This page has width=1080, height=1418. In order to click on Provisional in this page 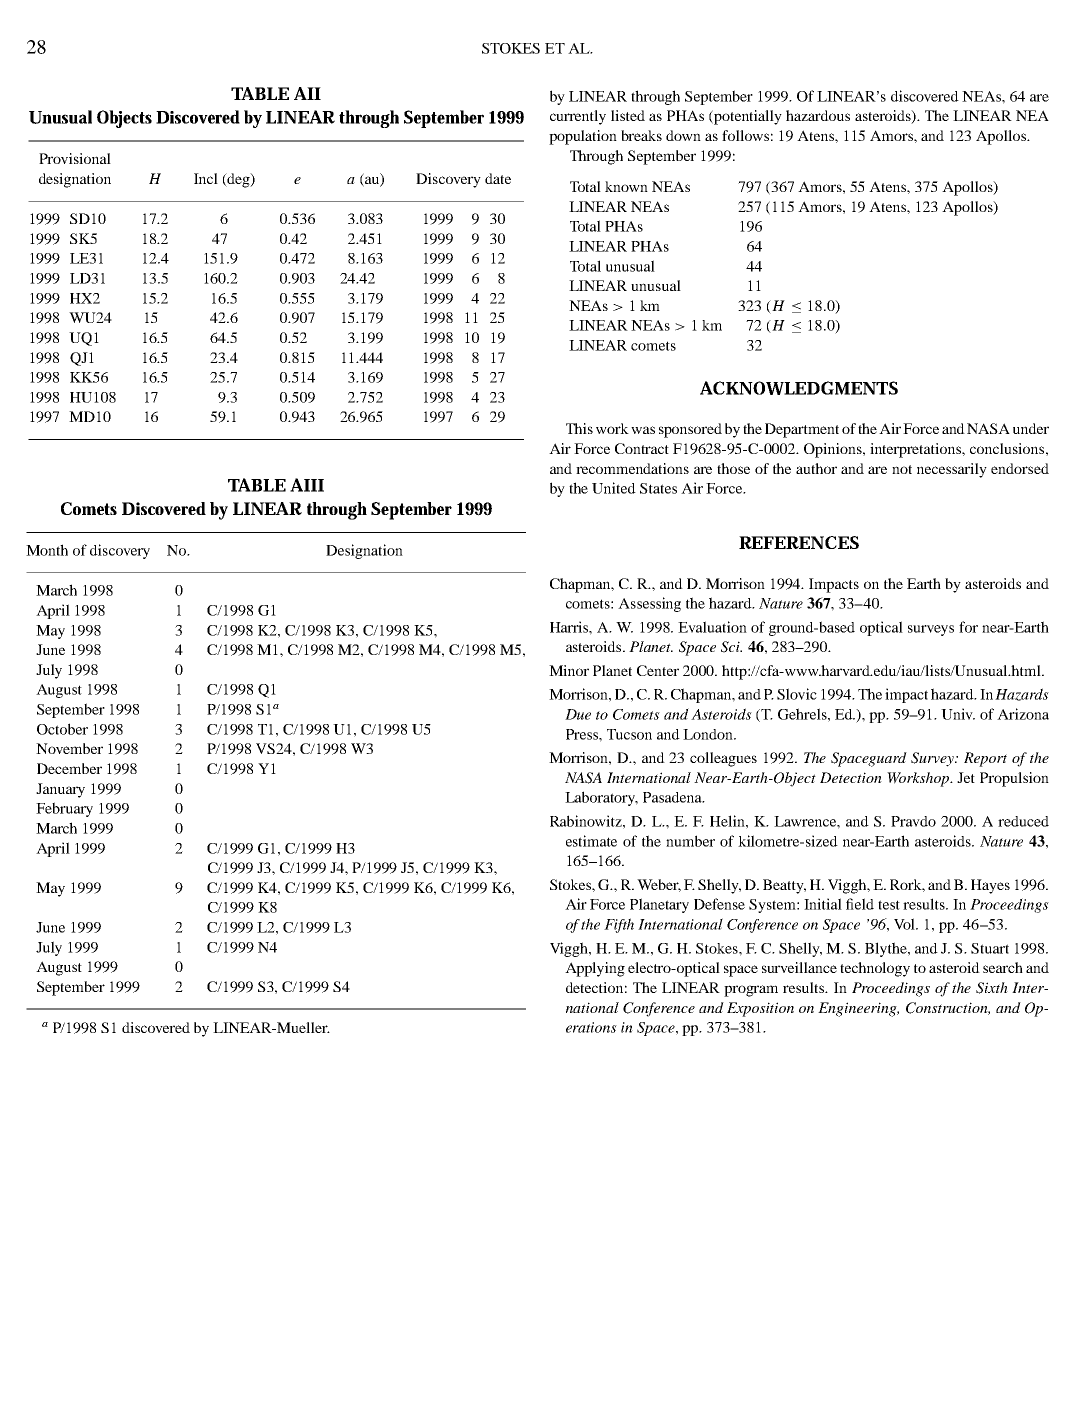, I will do `click(75, 158)`.
